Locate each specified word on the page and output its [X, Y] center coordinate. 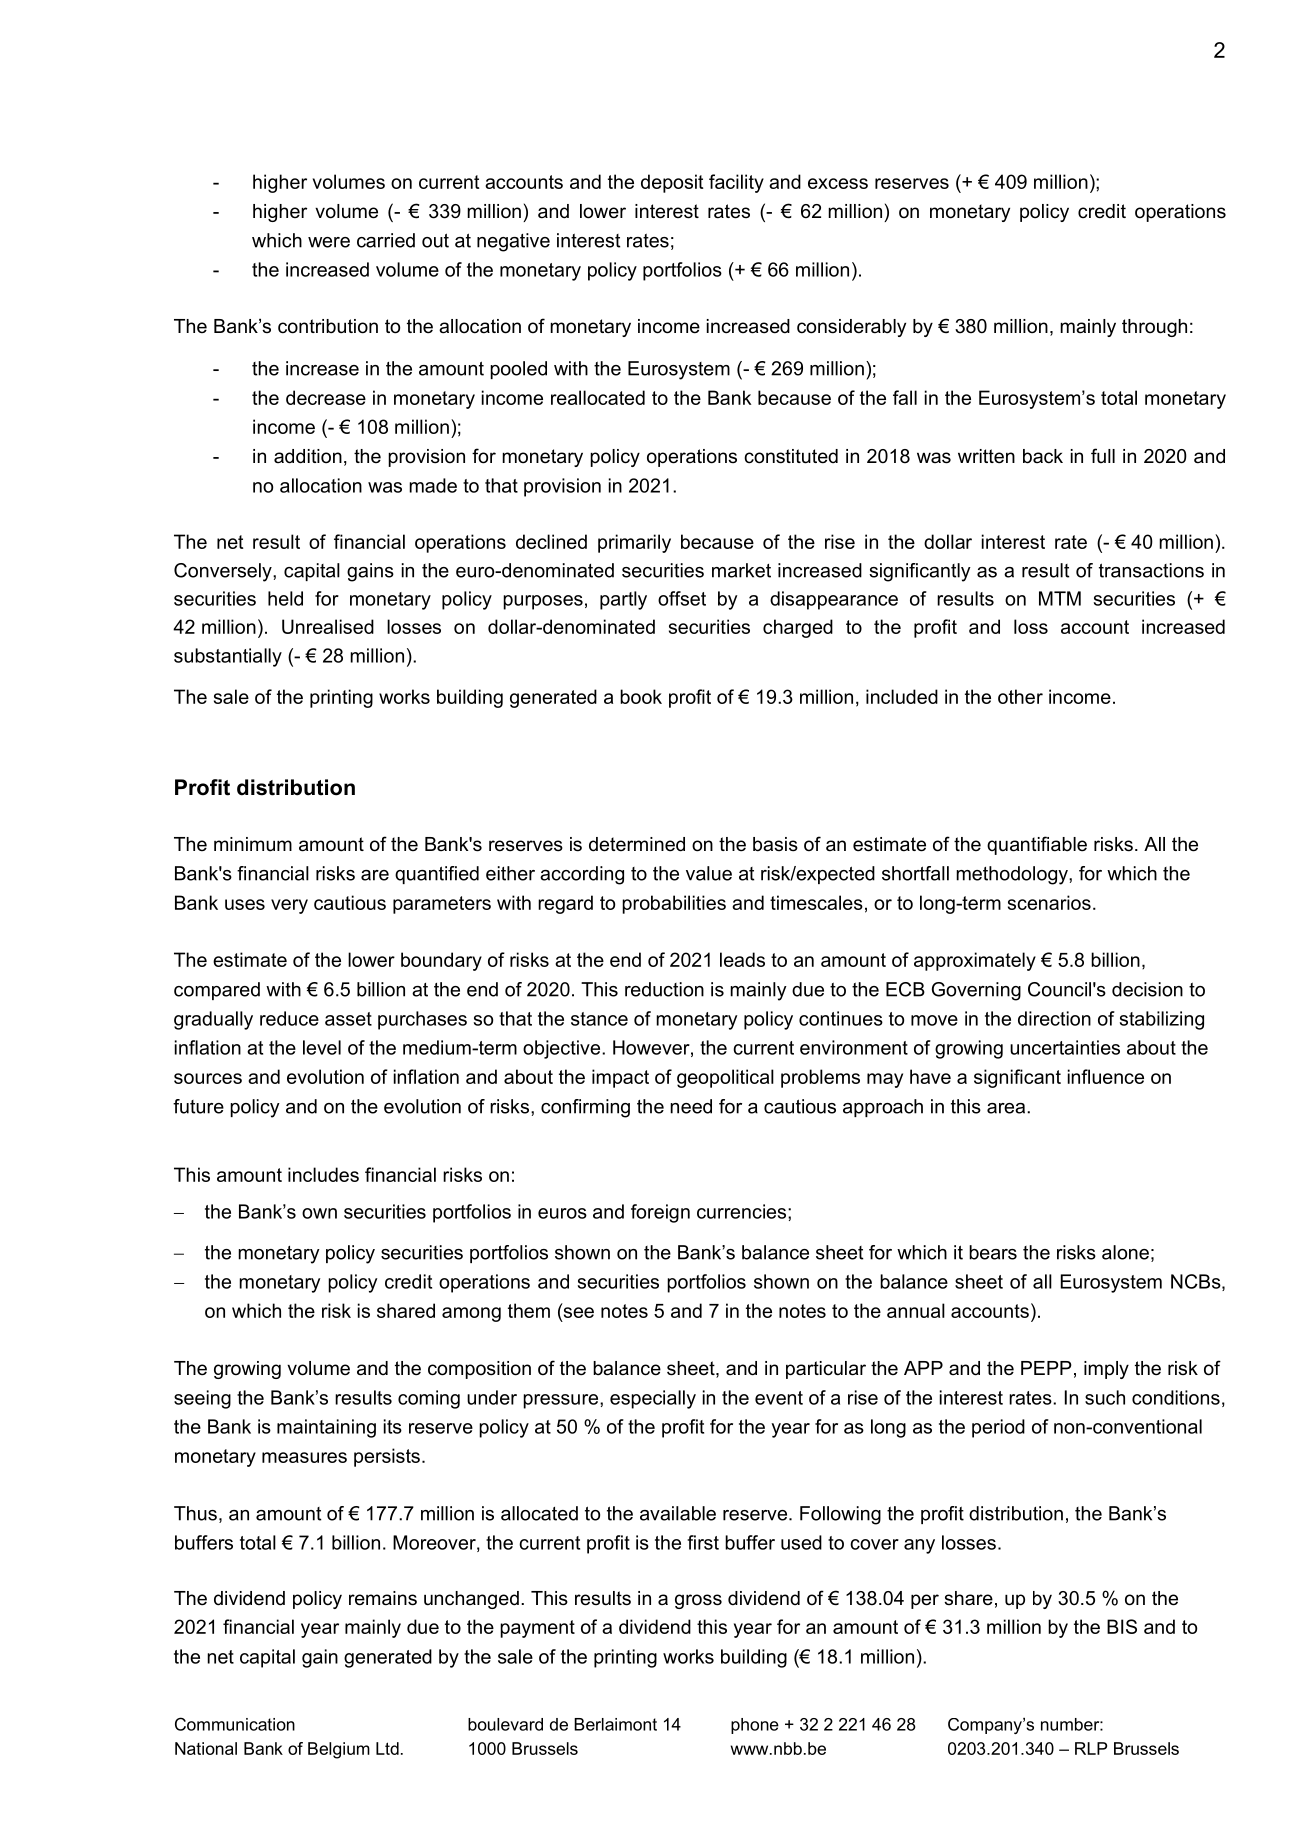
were [329, 242]
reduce [289, 1018]
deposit [672, 183]
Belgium [339, 1750]
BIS [1122, 1626]
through [1154, 328]
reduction [664, 989]
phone [755, 1726]
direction [1054, 1018]
